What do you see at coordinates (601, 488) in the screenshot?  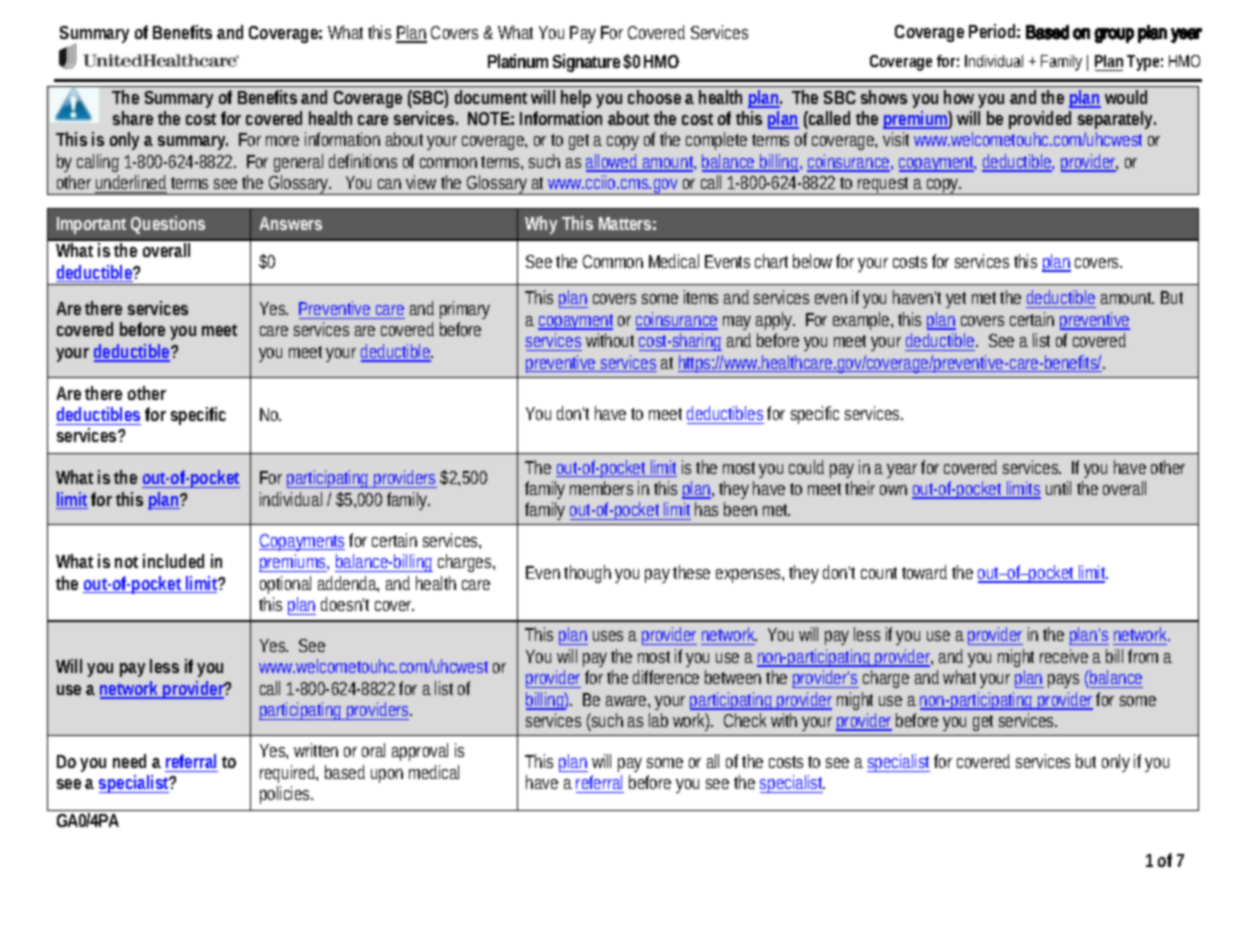 I see `members` at bounding box center [601, 488].
